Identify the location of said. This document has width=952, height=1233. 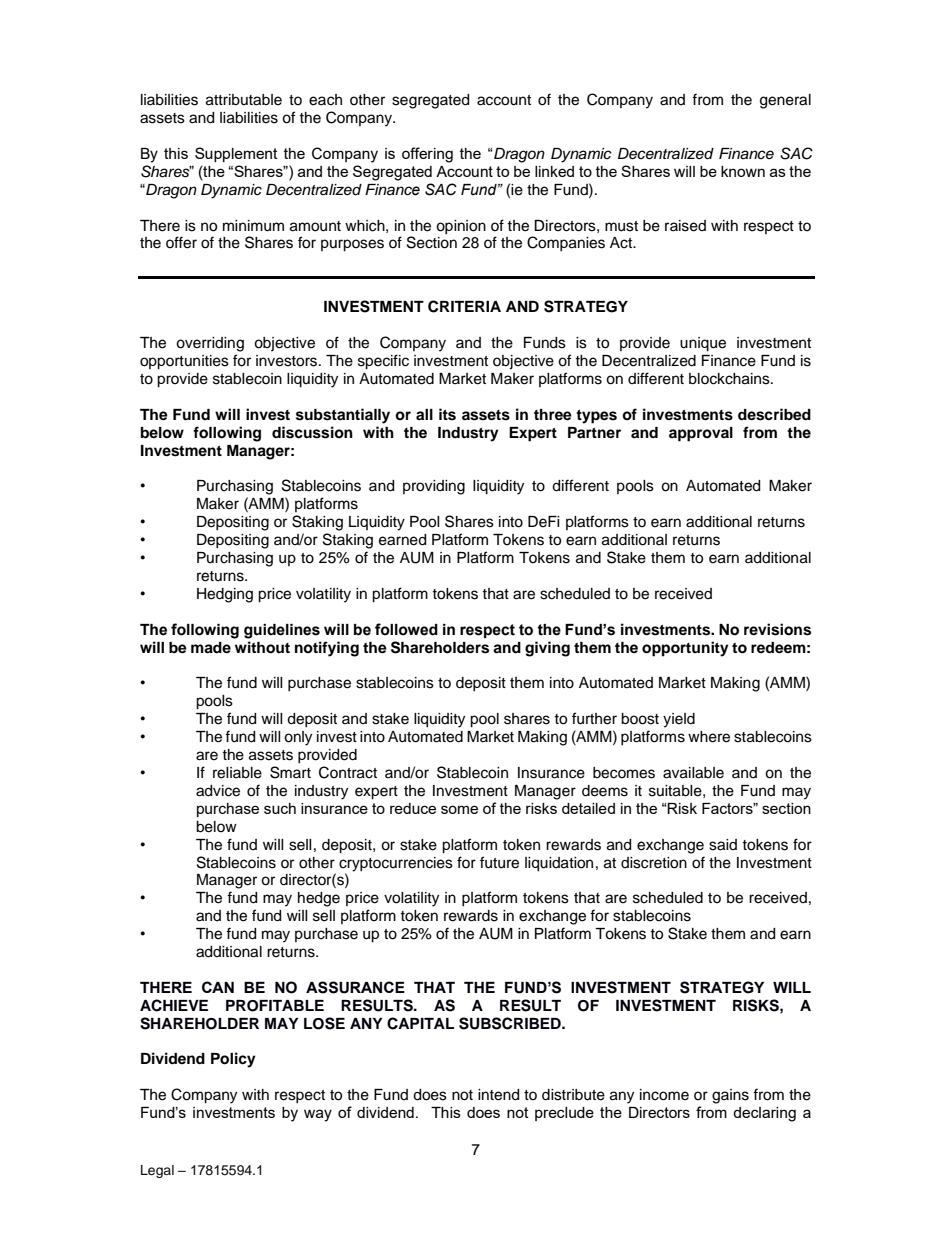
(723, 845).
